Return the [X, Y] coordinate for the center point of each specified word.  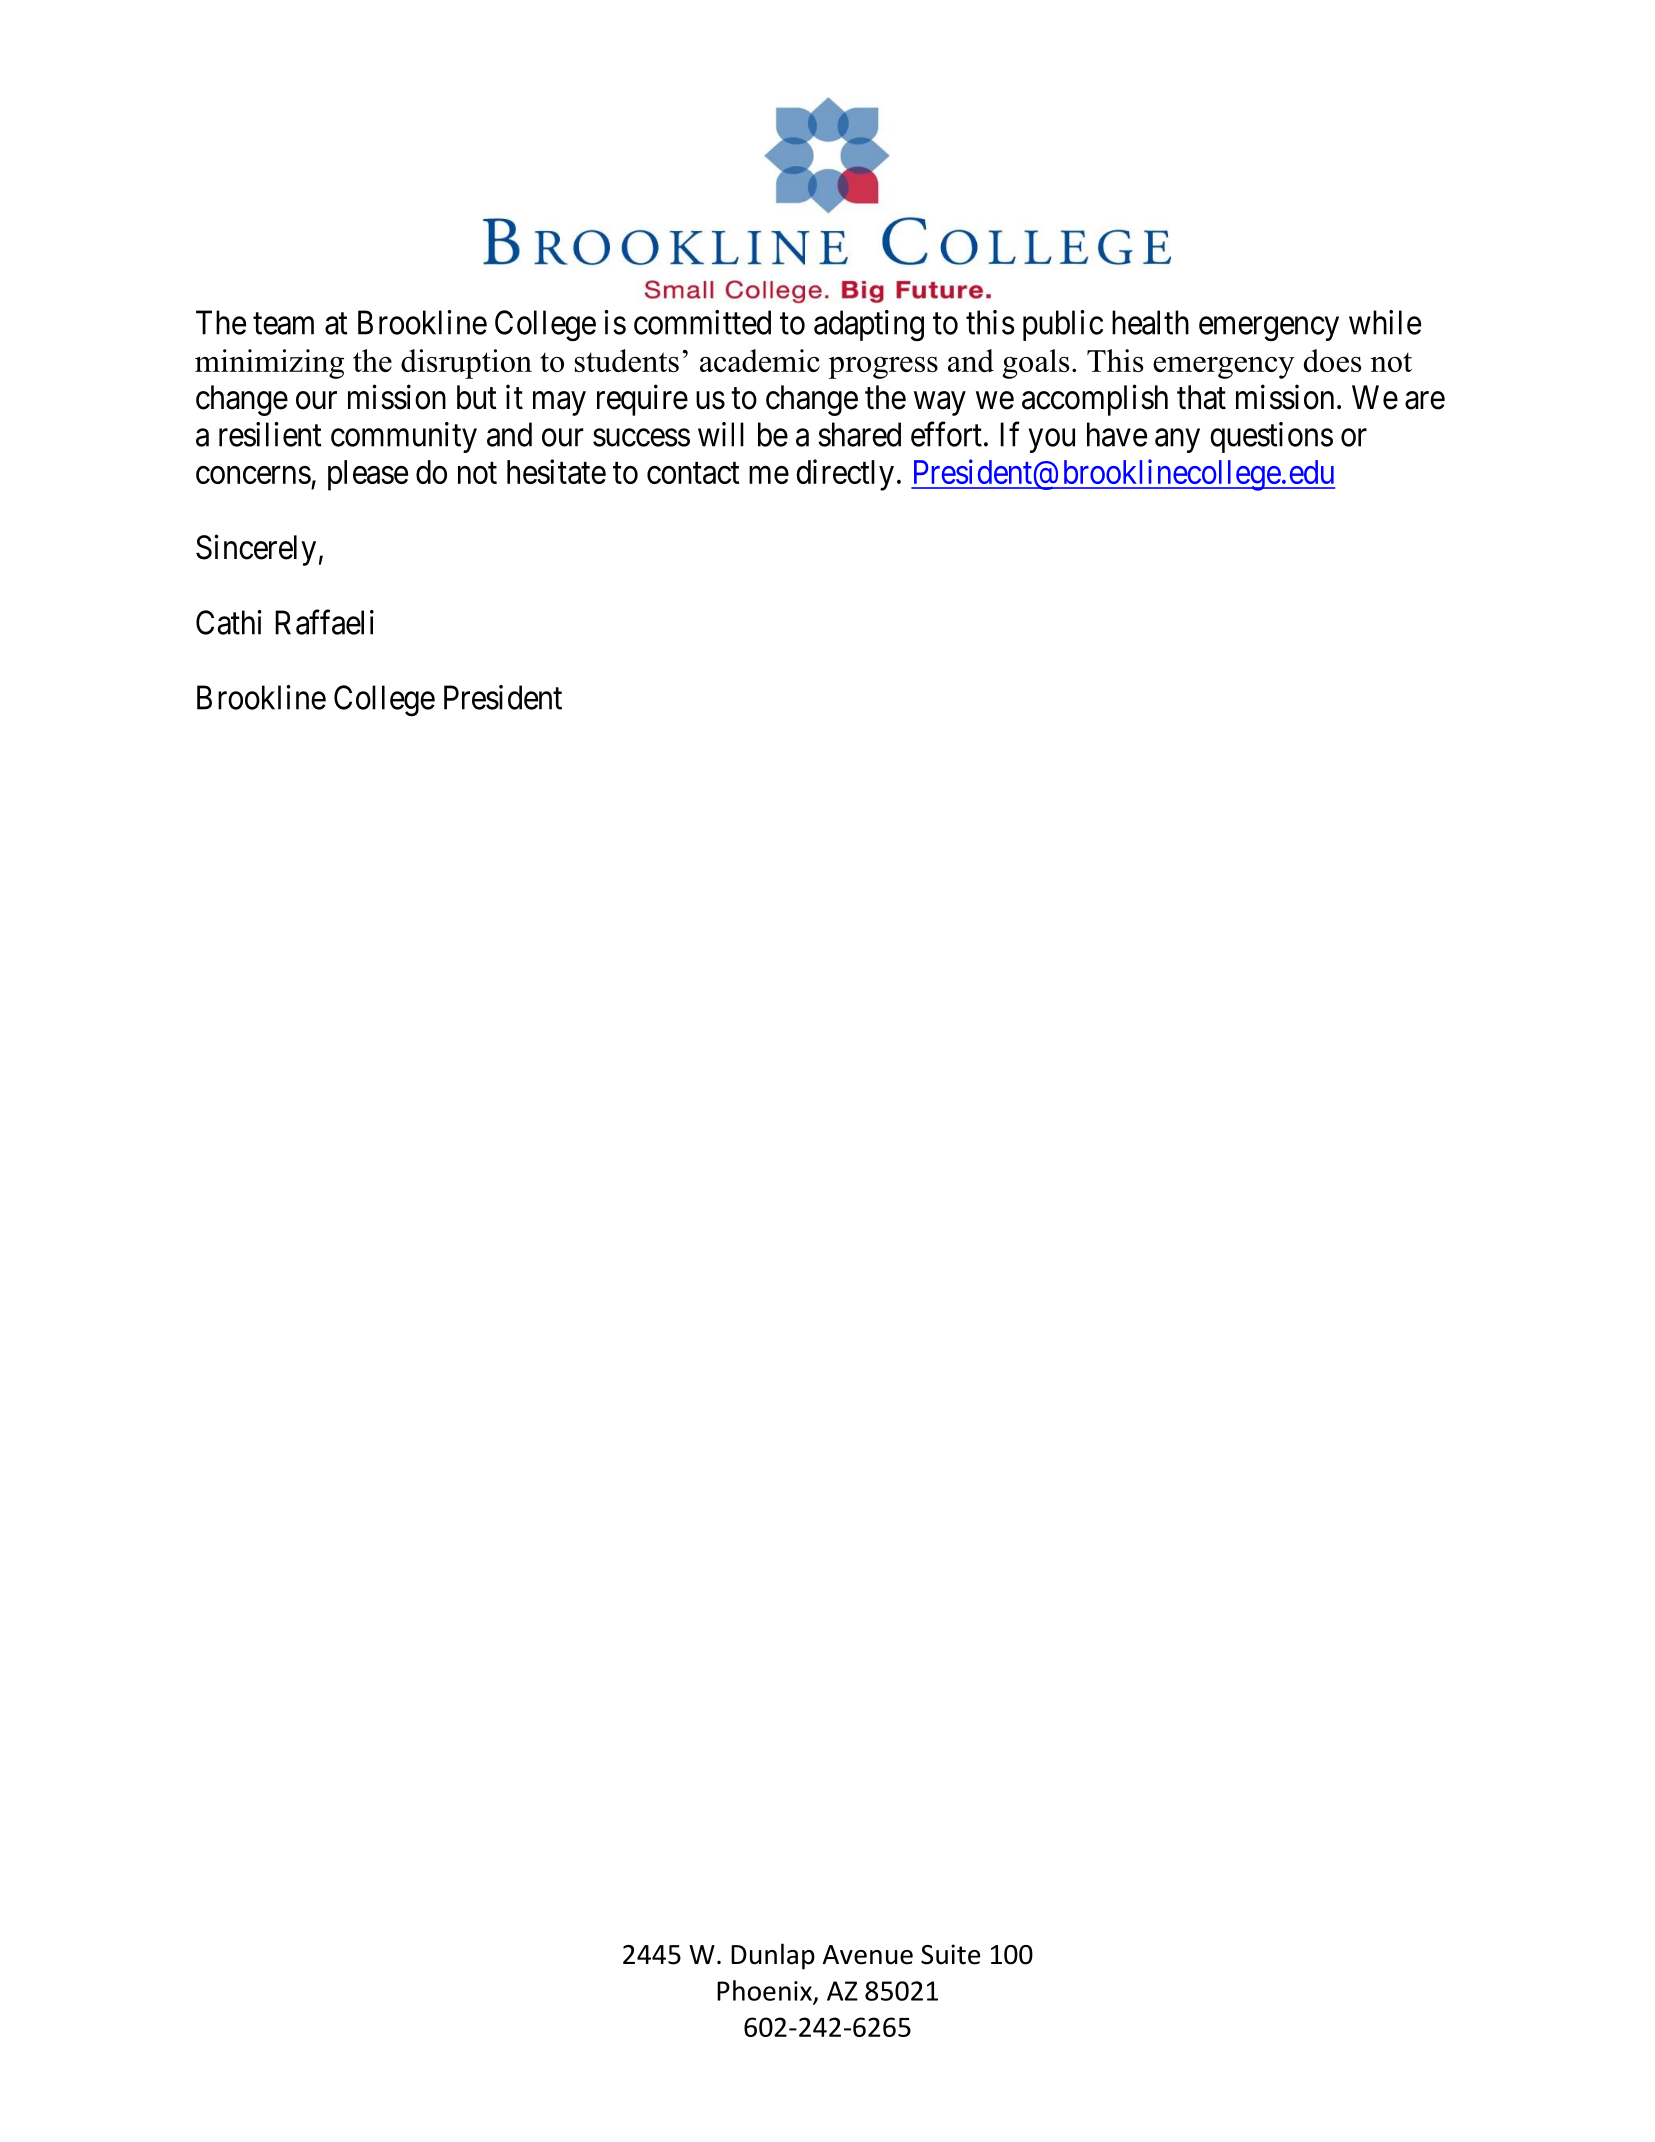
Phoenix [765, 1991]
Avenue [868, 1955]
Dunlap [773, 1956]
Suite [950, 1954]
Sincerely [256, 550]
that [1201, 397]
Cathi [229, 622]
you [1052, 441]
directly [845, 475]
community [404, 437]
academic [760, 360]
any [1177, 441]
